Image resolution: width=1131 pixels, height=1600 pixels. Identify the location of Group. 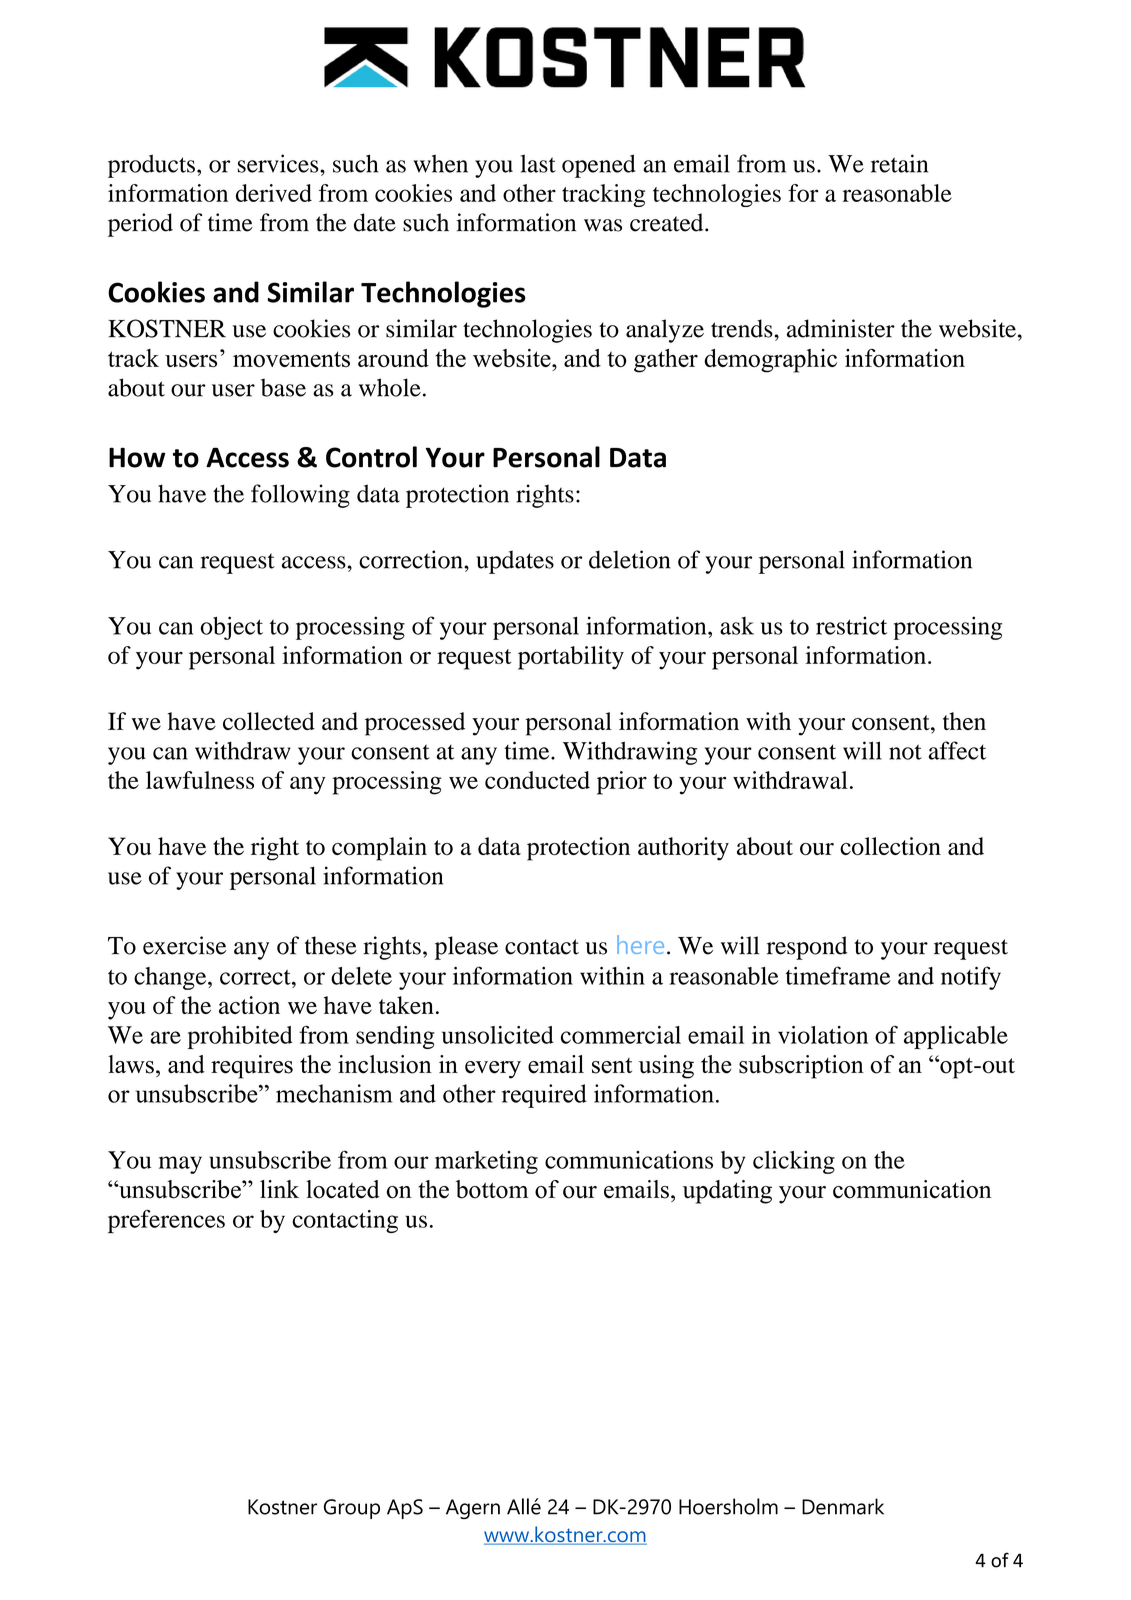
(352, 1509).
